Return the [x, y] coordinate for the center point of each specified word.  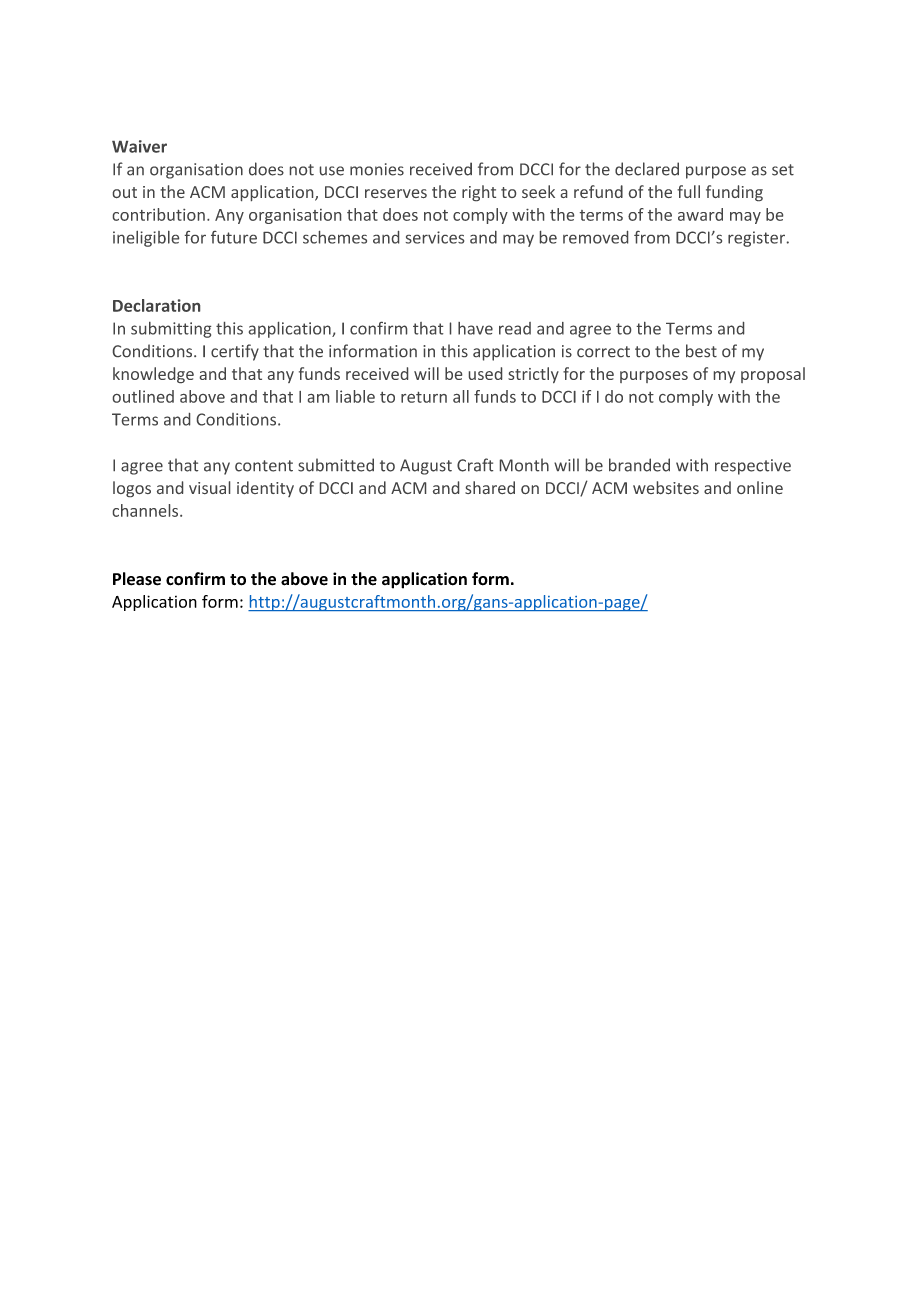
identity [265, 489]
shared [490, 487]
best [701, 350]
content [264, 466]
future [234, 237]
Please [137, 579]
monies [377, 169]
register [756, 239]
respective [753, 467]
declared [647, 169]
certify [235, 352]
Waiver [139, 146]
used [485, 373]
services [435, 237]
